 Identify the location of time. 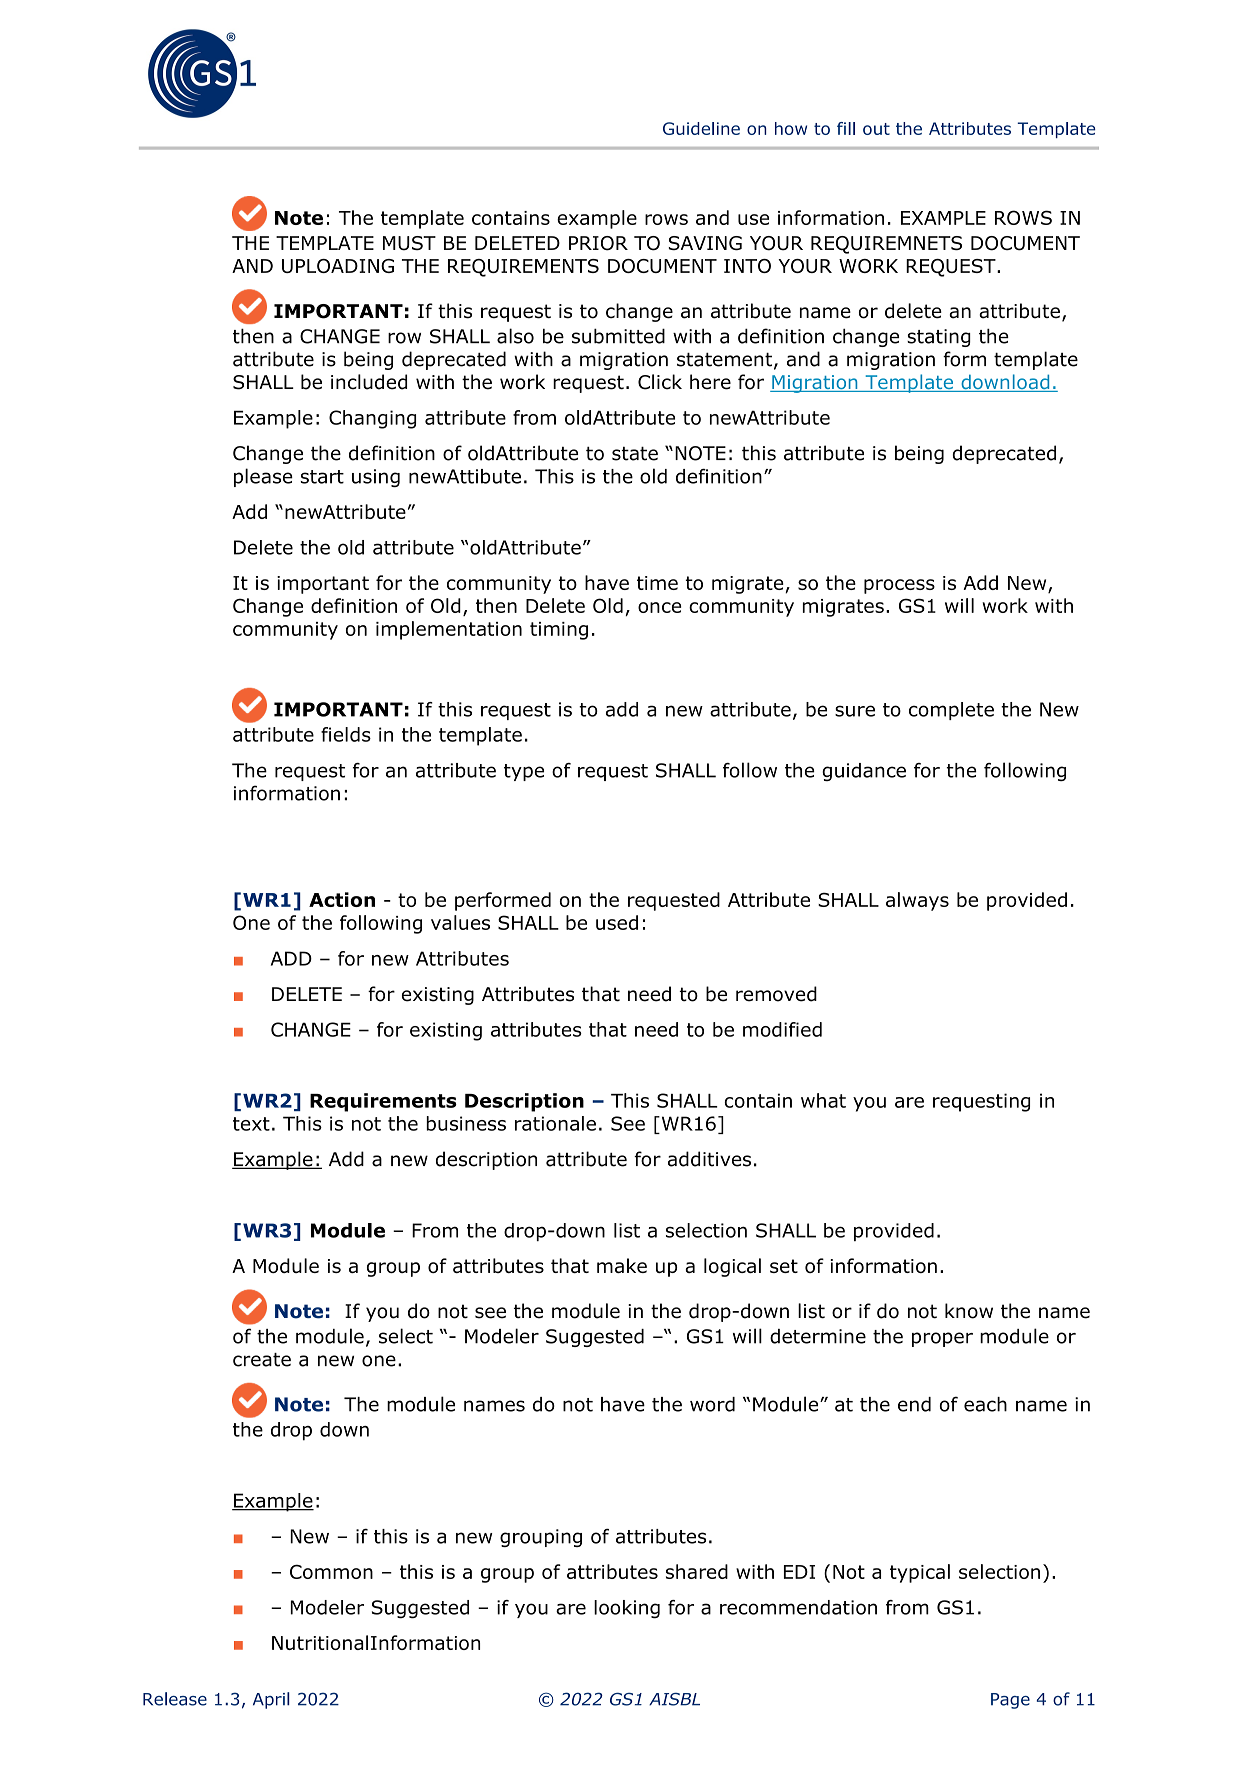
(657, 583).
